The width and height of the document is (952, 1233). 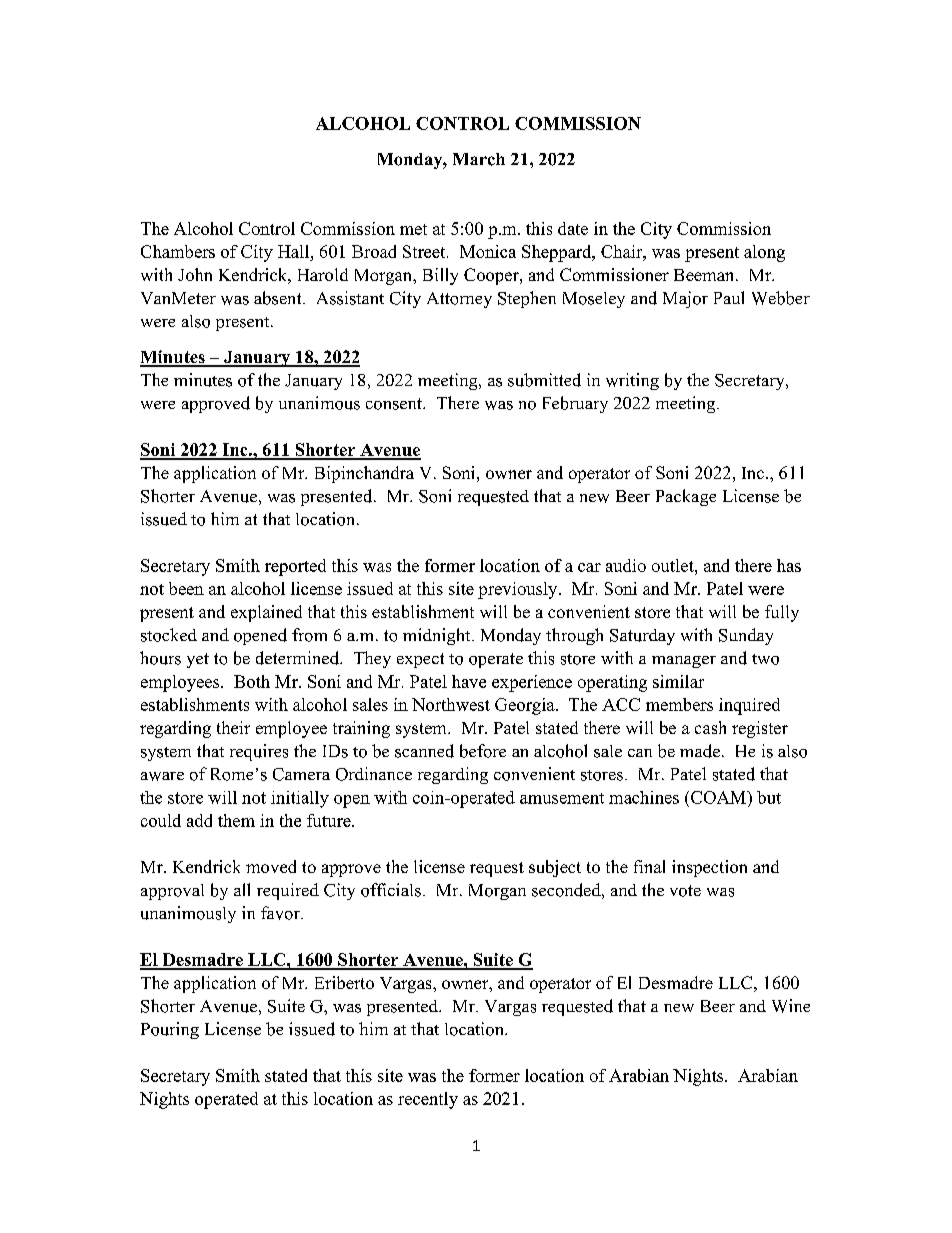 I want to click on Package, so click(x=686, y=497).
